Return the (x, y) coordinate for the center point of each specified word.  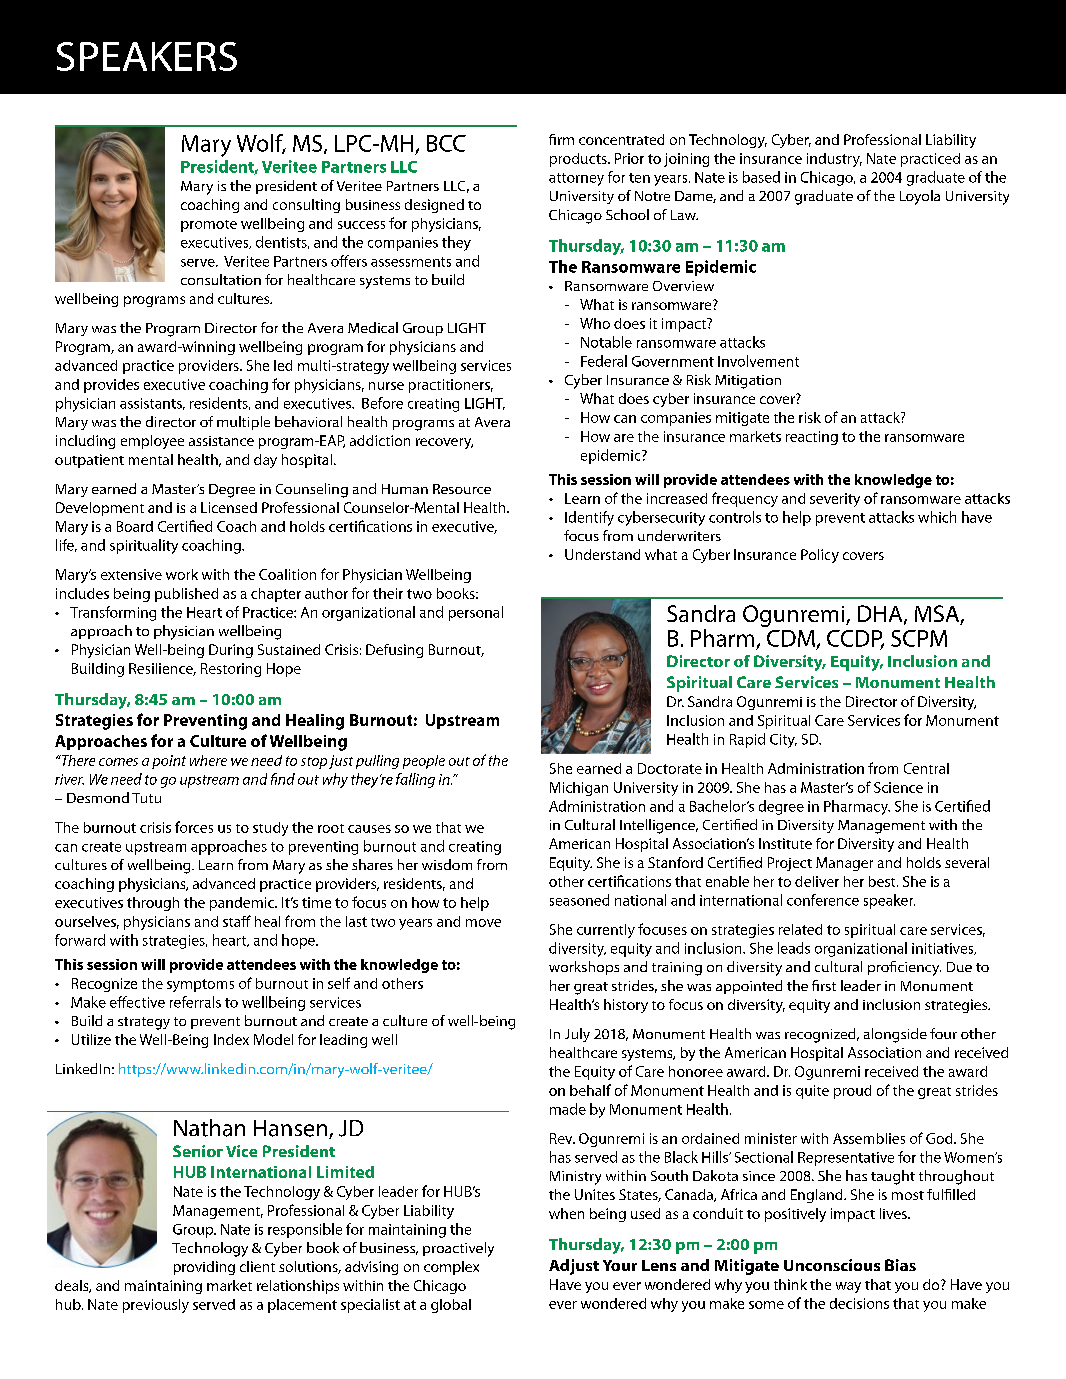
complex (451, 1268)
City (783, 741)
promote (209, 226)
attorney (576, 179)
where (208, 760)
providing (204, 1268)
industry (834, 160)
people (424, 762)
